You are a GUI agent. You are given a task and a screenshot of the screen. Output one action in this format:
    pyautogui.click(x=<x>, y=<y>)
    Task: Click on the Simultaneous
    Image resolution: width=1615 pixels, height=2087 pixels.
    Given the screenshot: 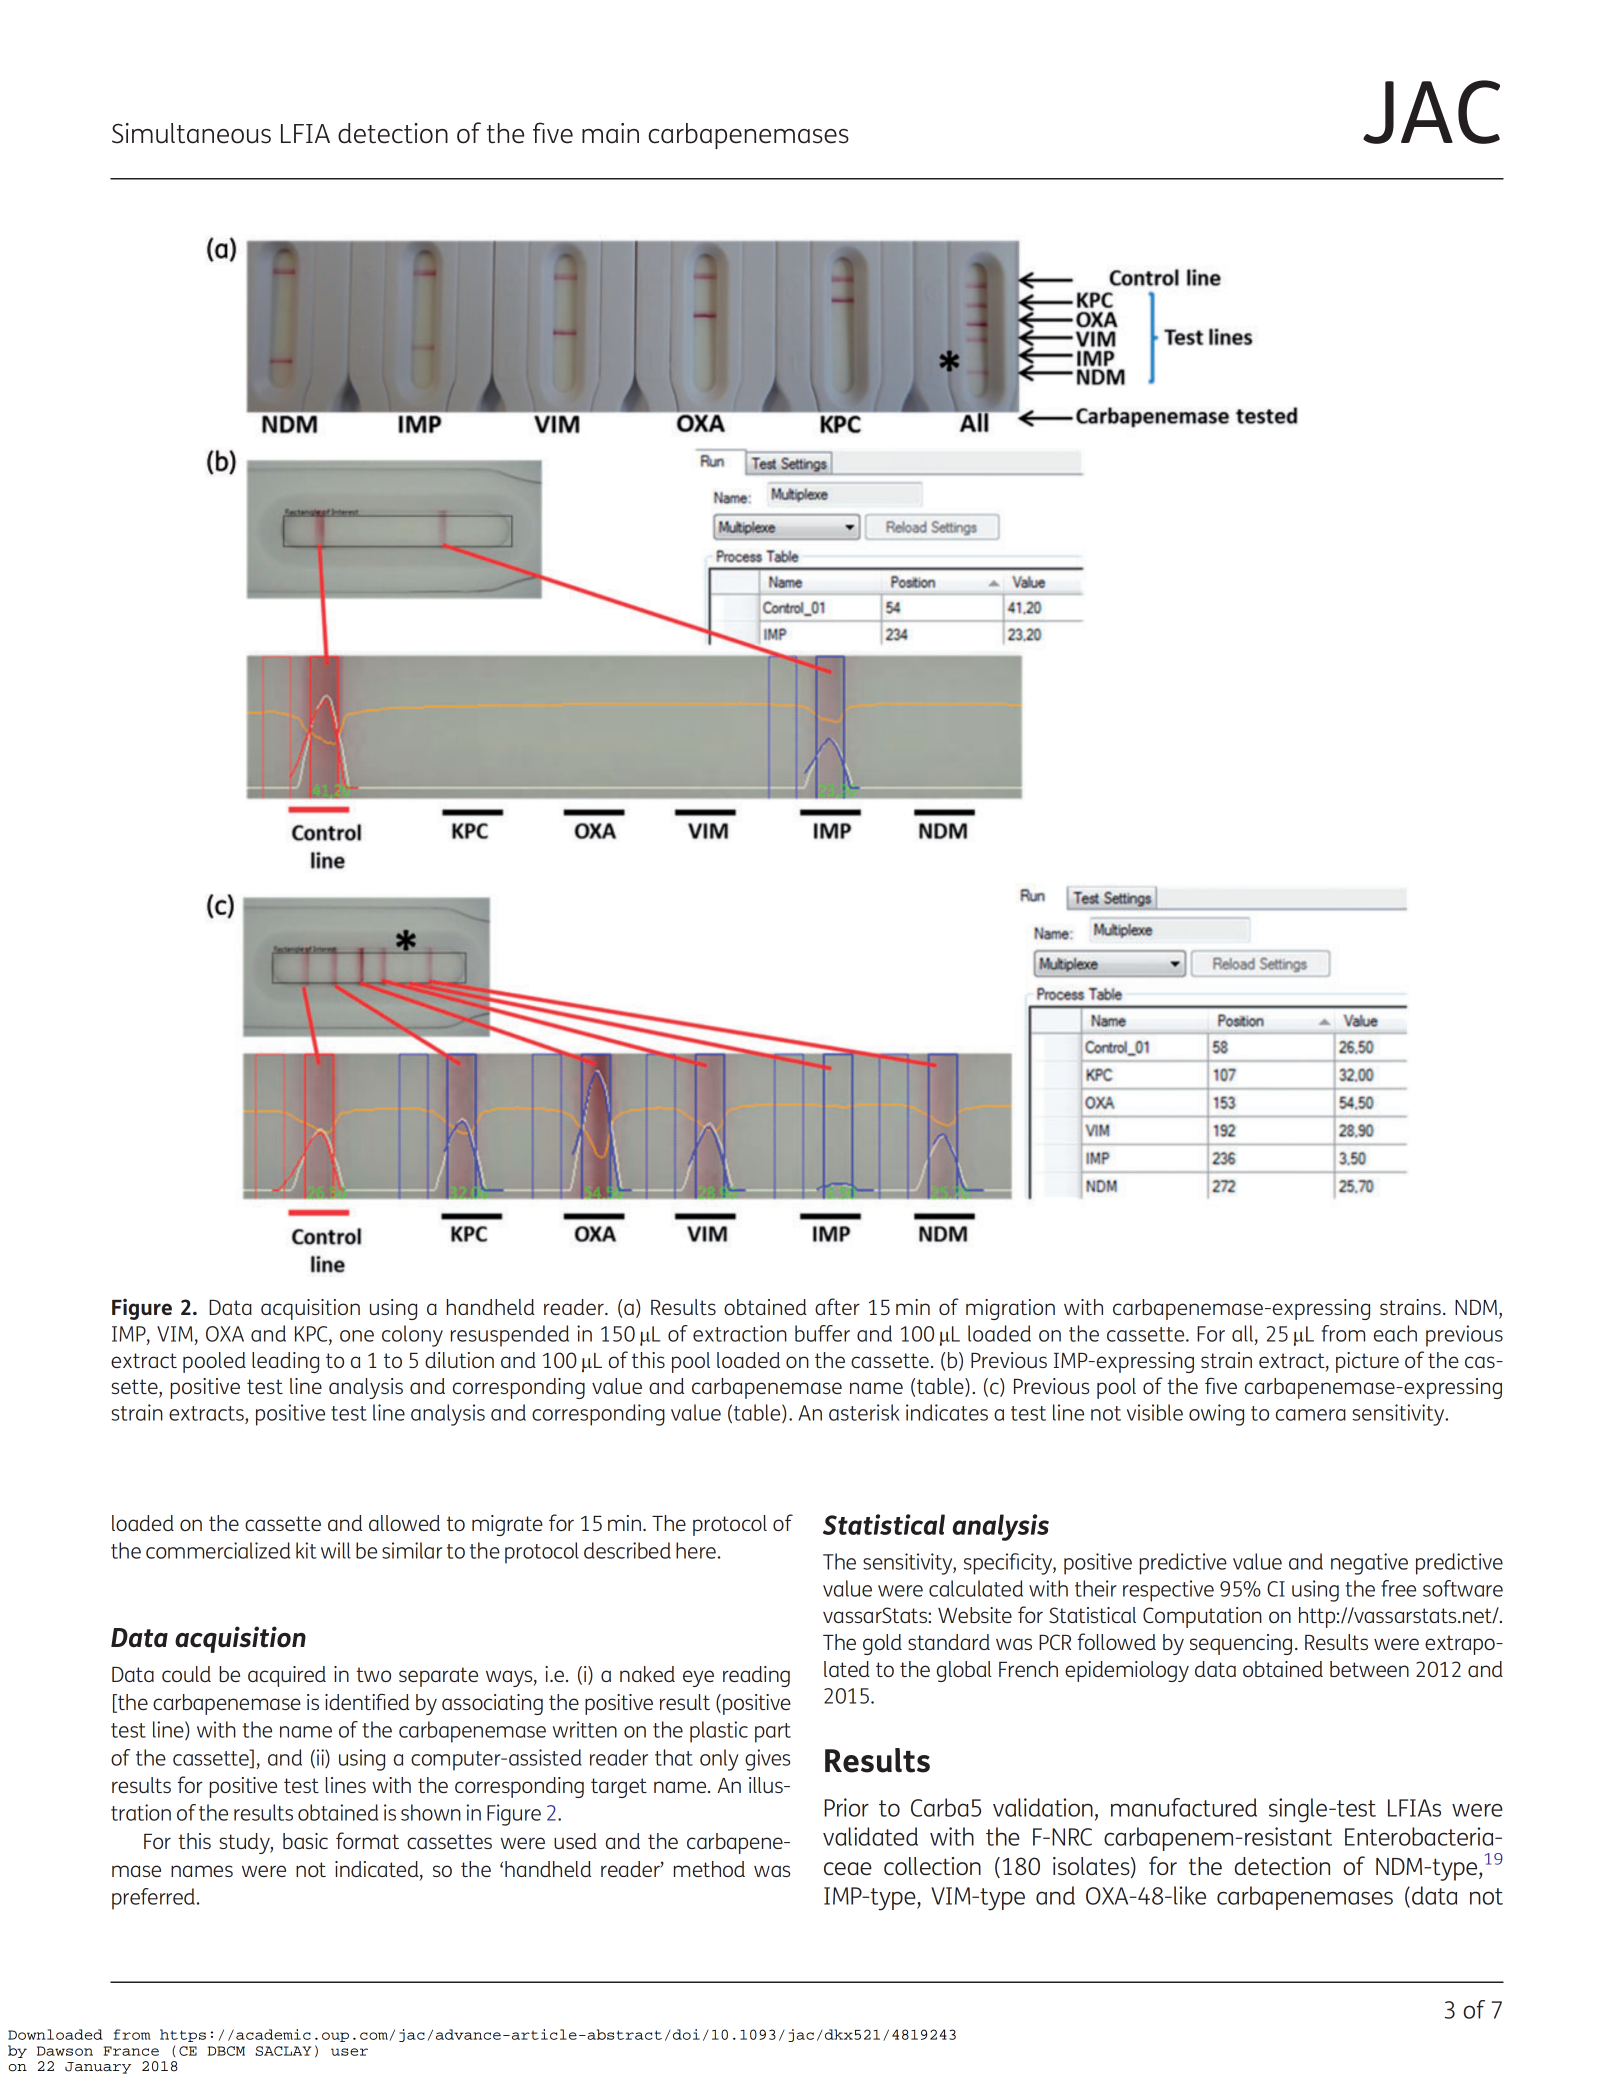 What is the action you would take?
    pyautogui.click(x=191, y=133)
